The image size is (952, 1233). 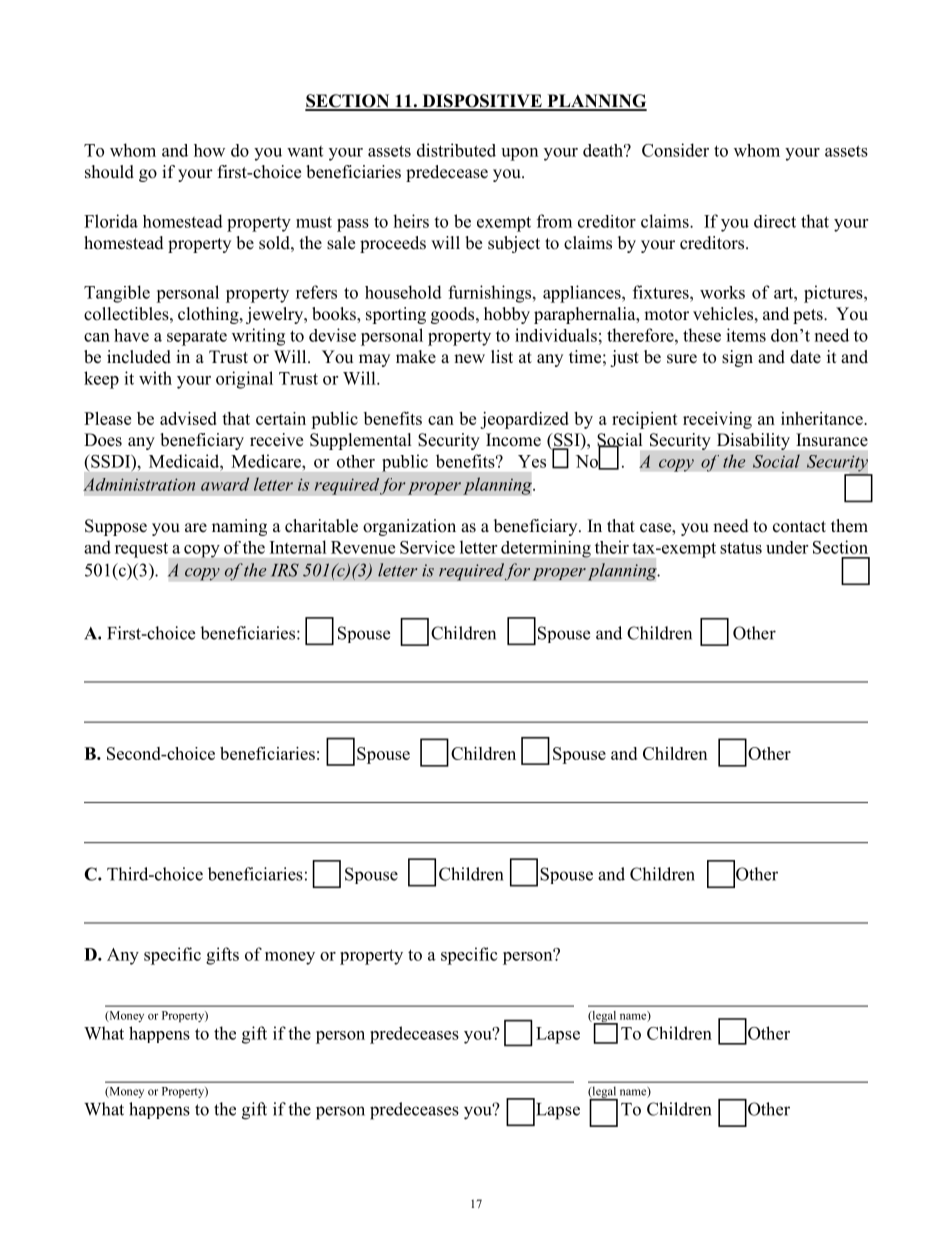 I want to click on direct, so click(x=775, y=221).
